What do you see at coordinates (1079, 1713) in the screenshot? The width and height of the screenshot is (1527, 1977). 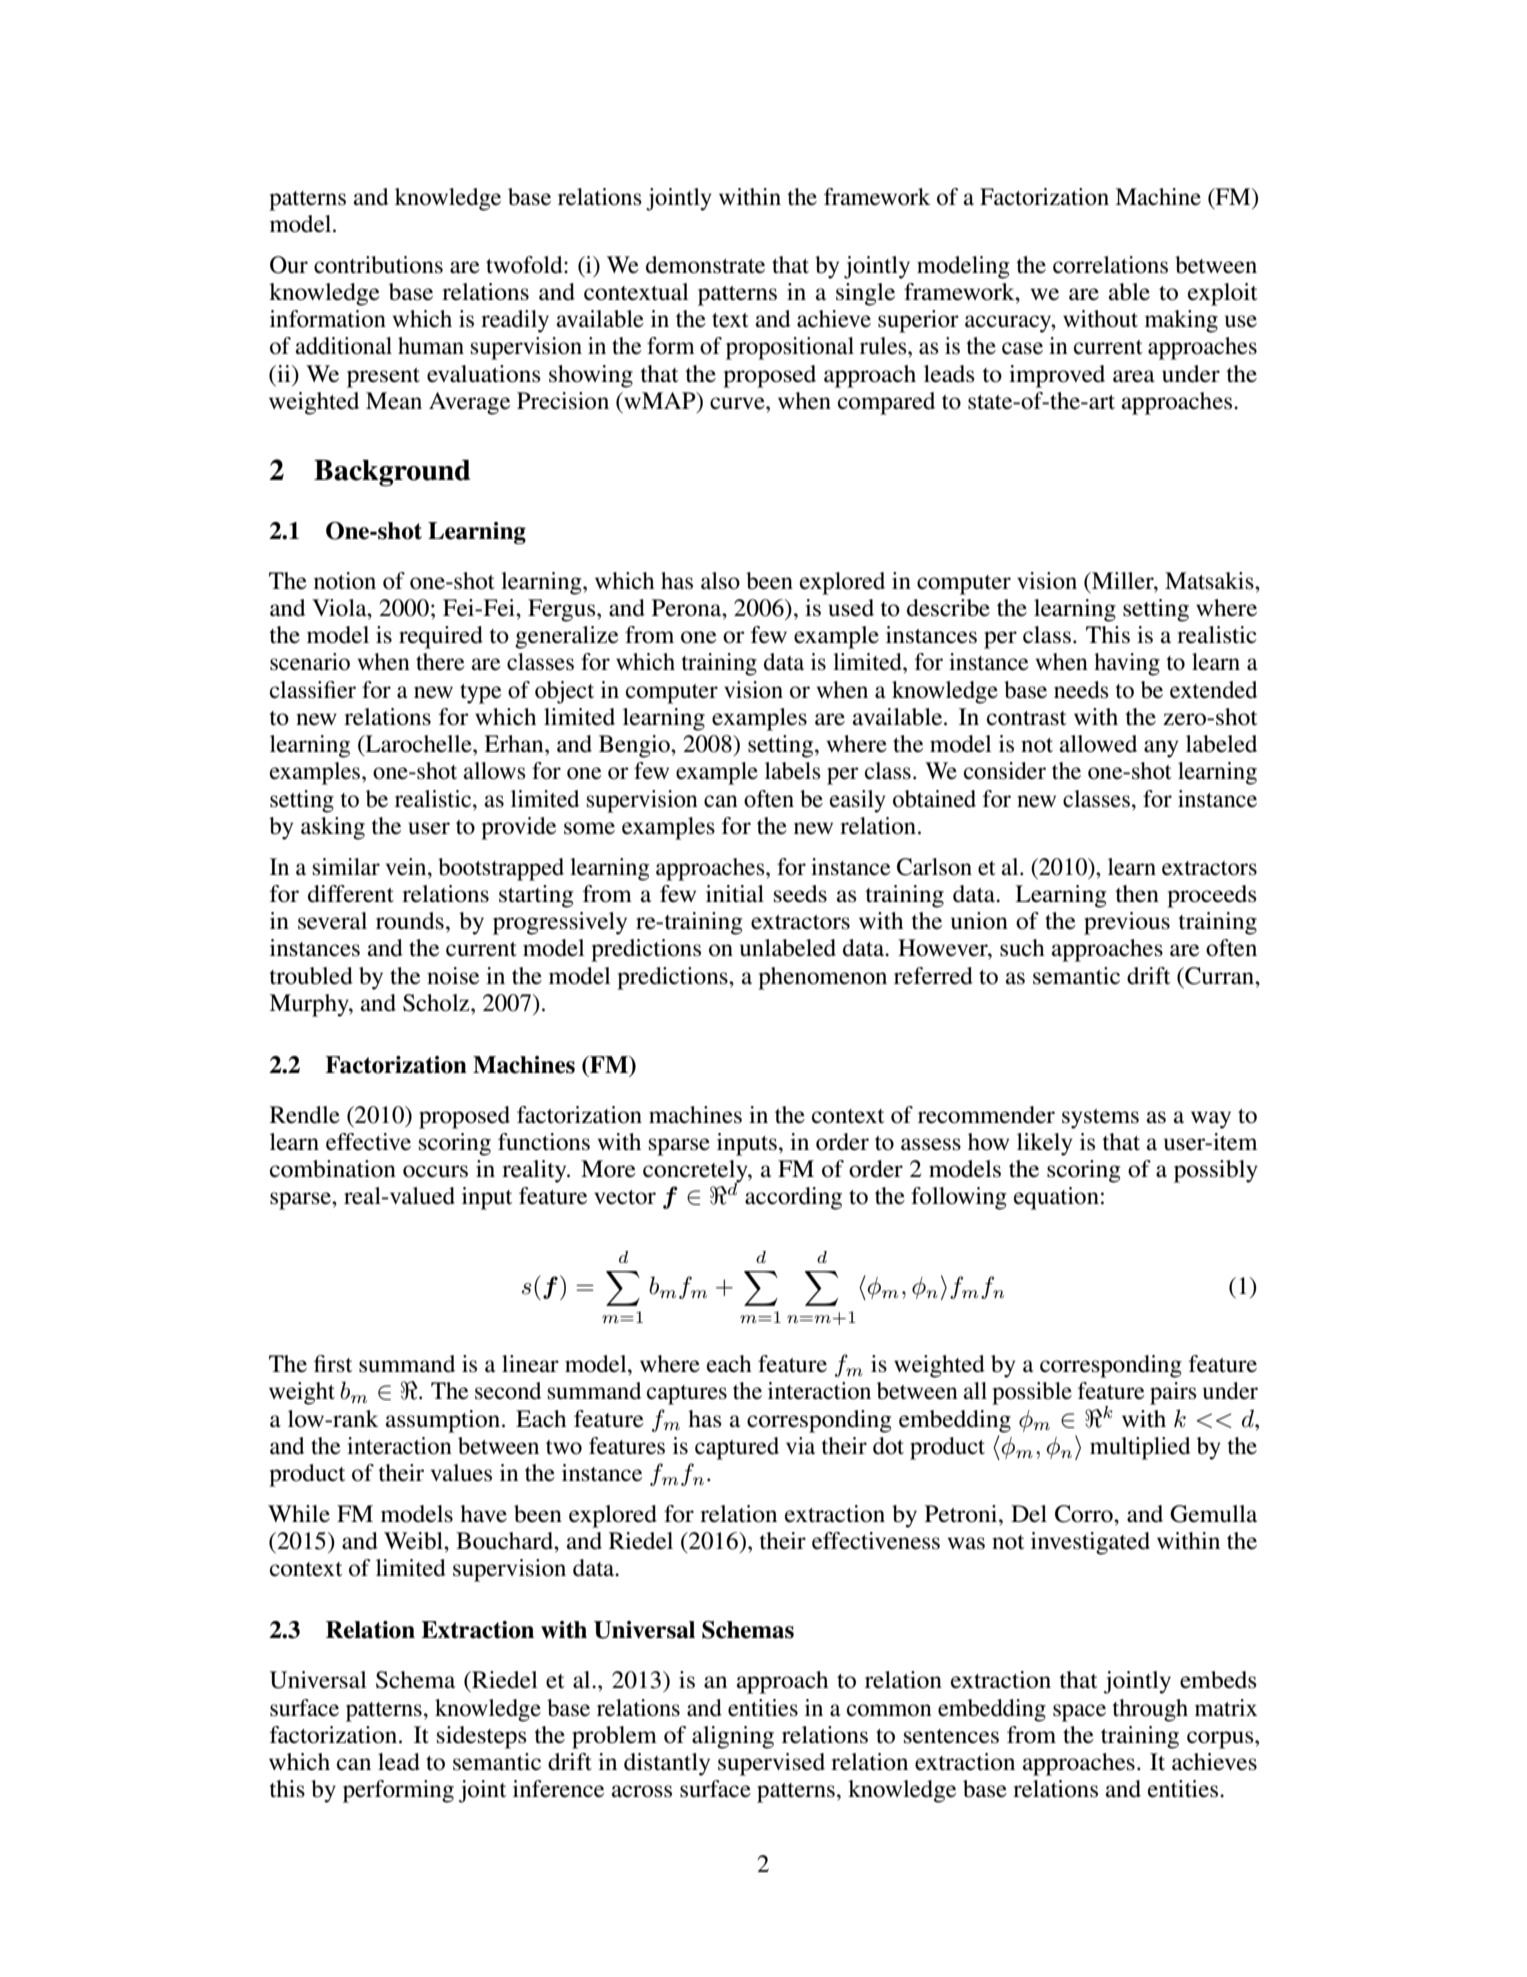 I see `space` at bounding box center [1079, 1713].
